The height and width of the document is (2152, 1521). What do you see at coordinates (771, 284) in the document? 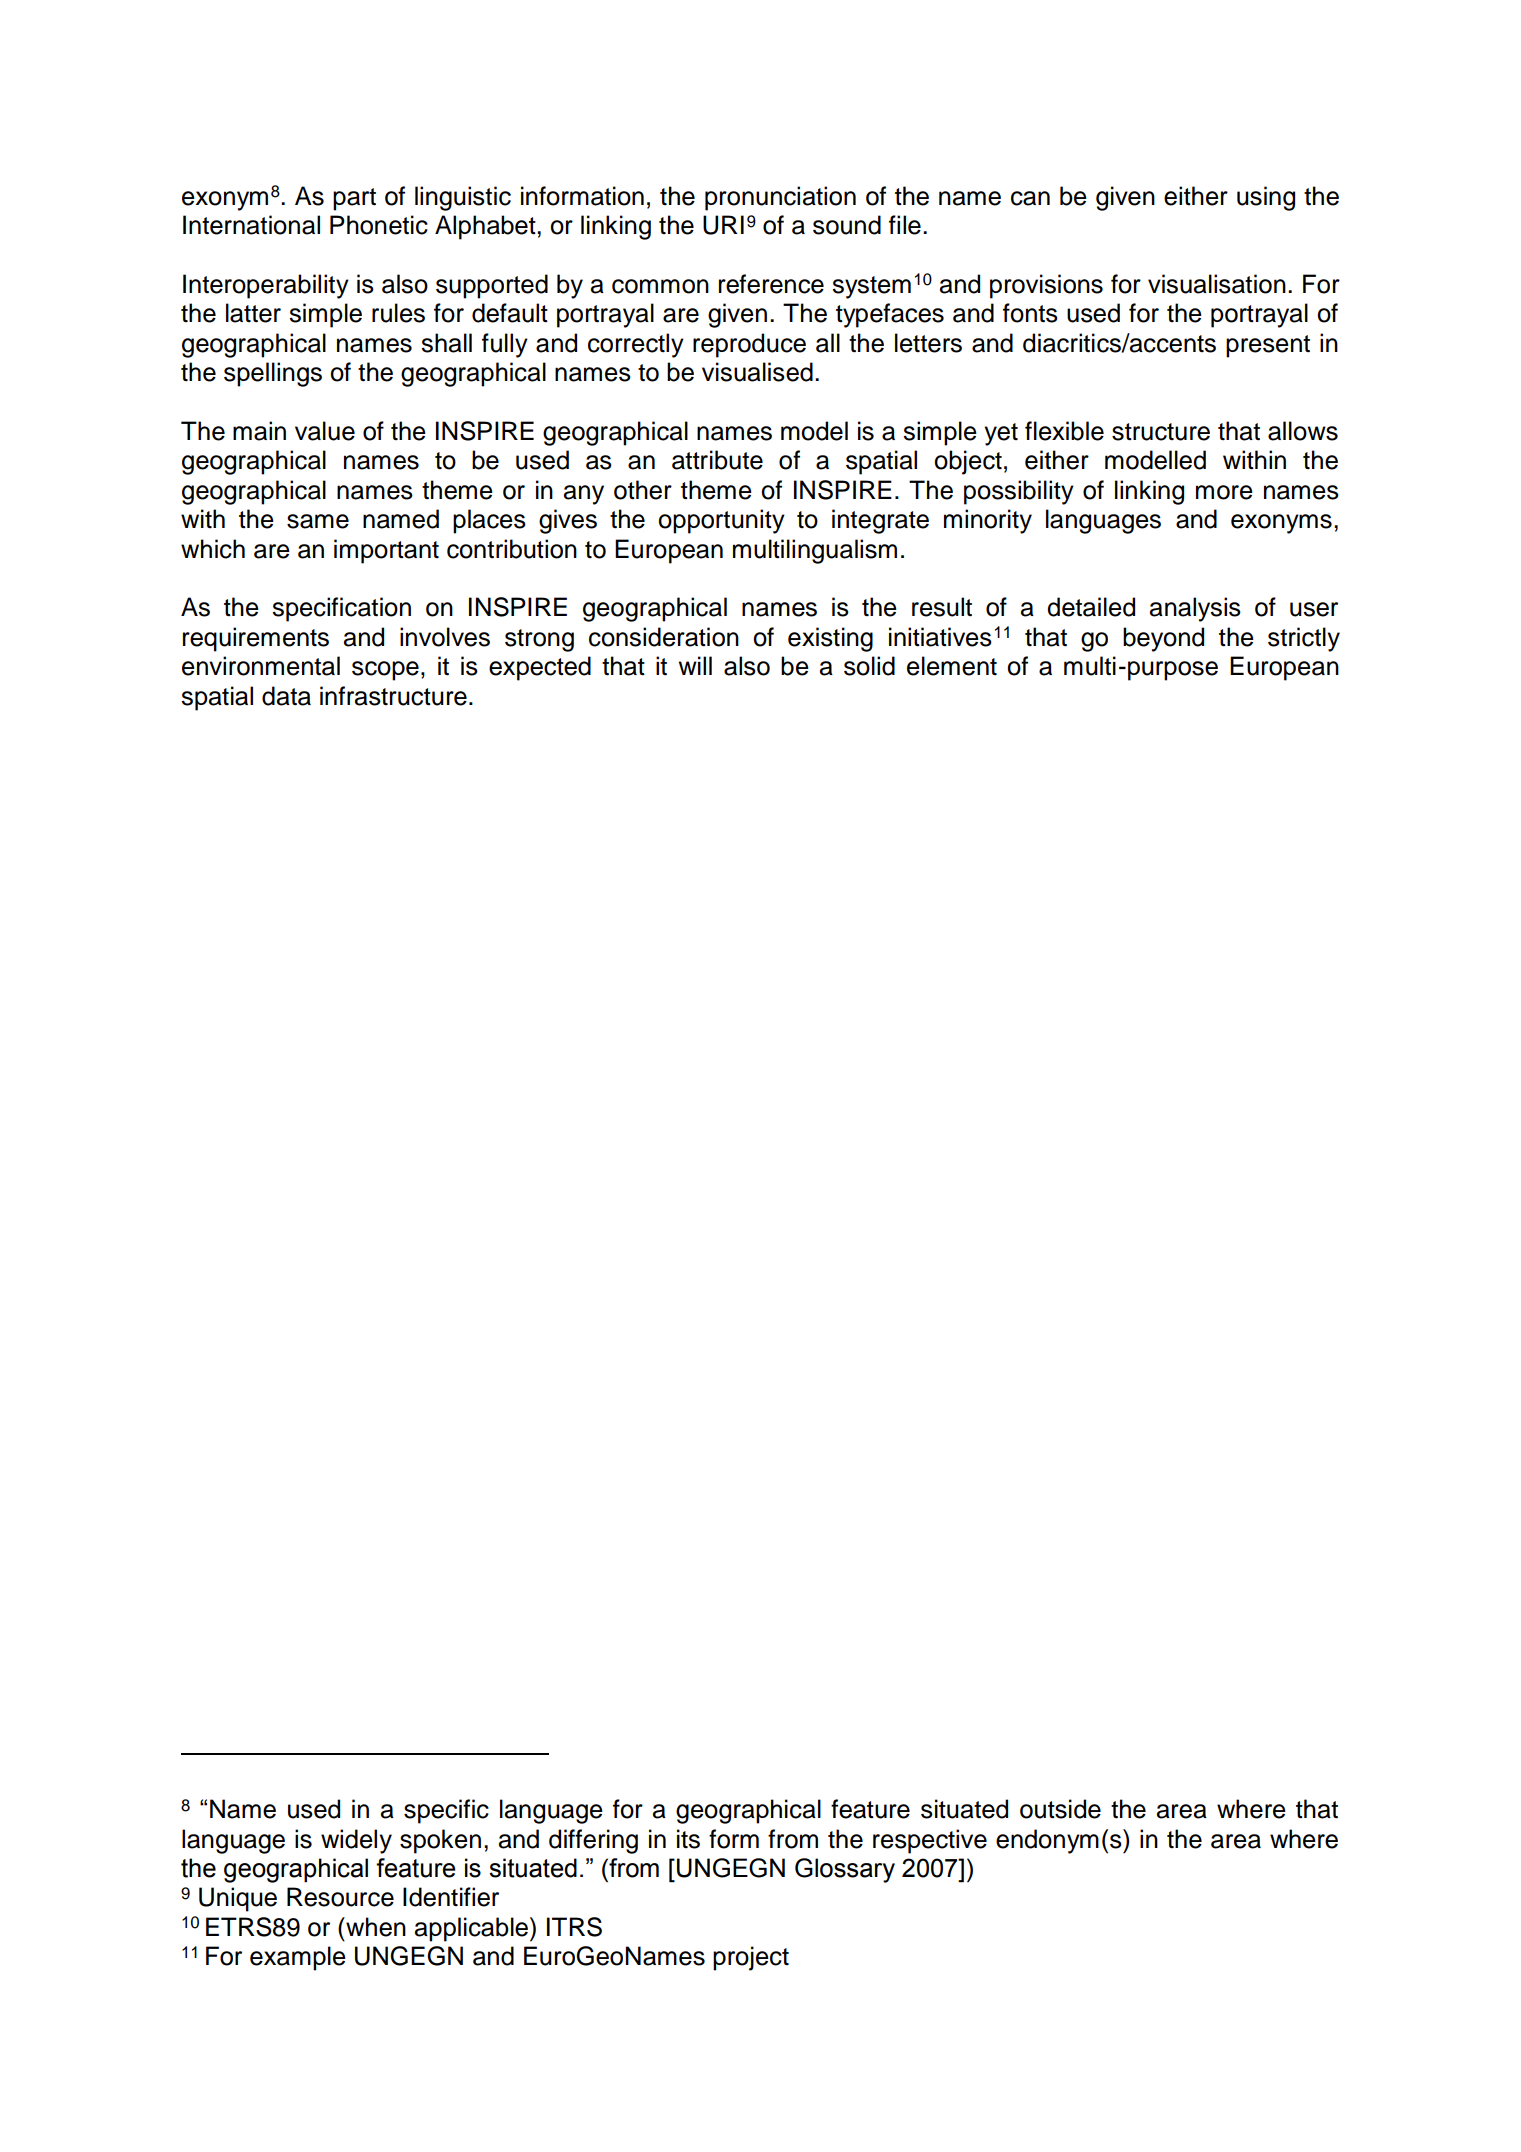
I see `reference` at bounding box center [771, 284].
